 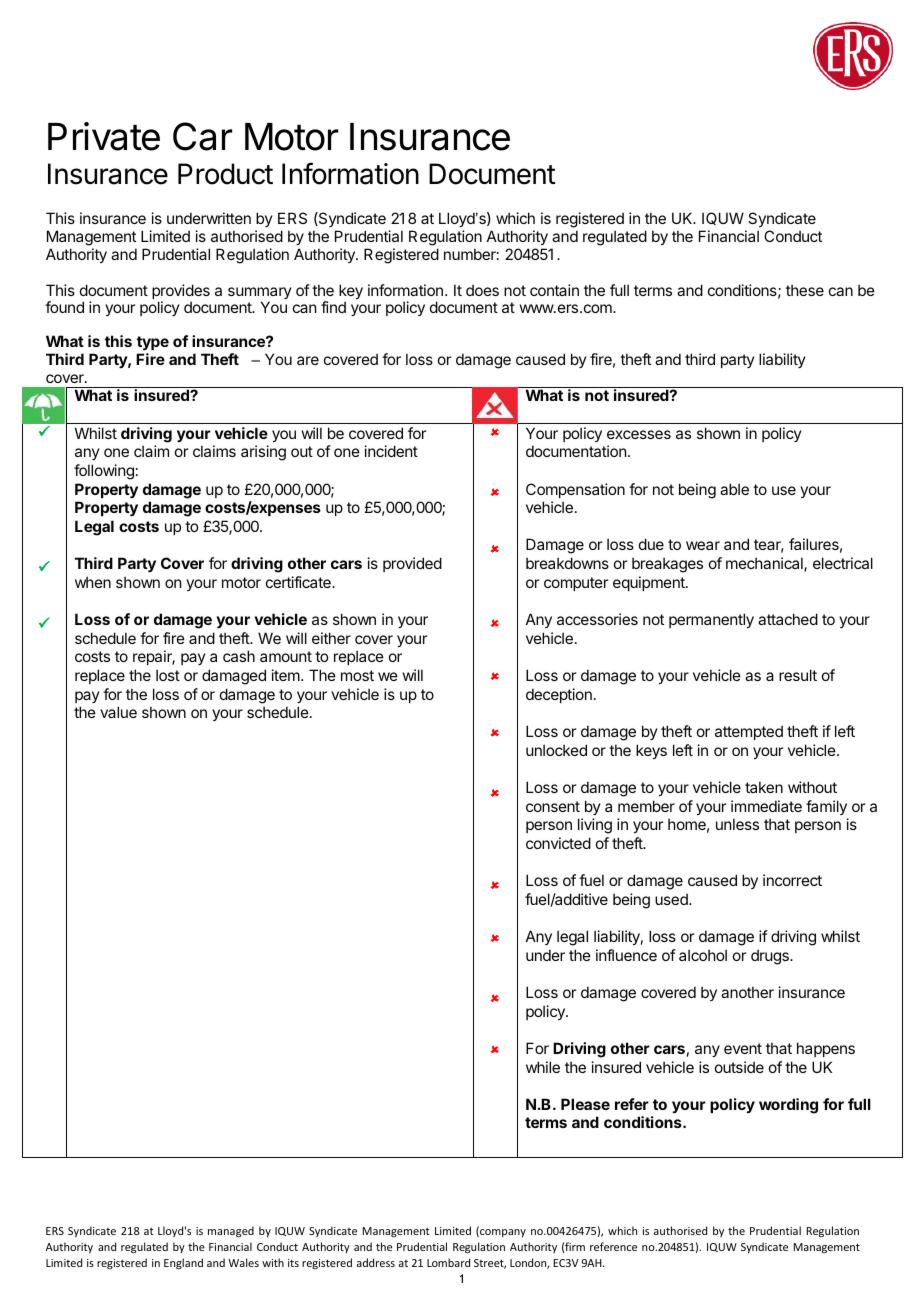 What do you see at coordinates (543, 1067) in the image?
I see `while` at bounding box center [543, 1067].
